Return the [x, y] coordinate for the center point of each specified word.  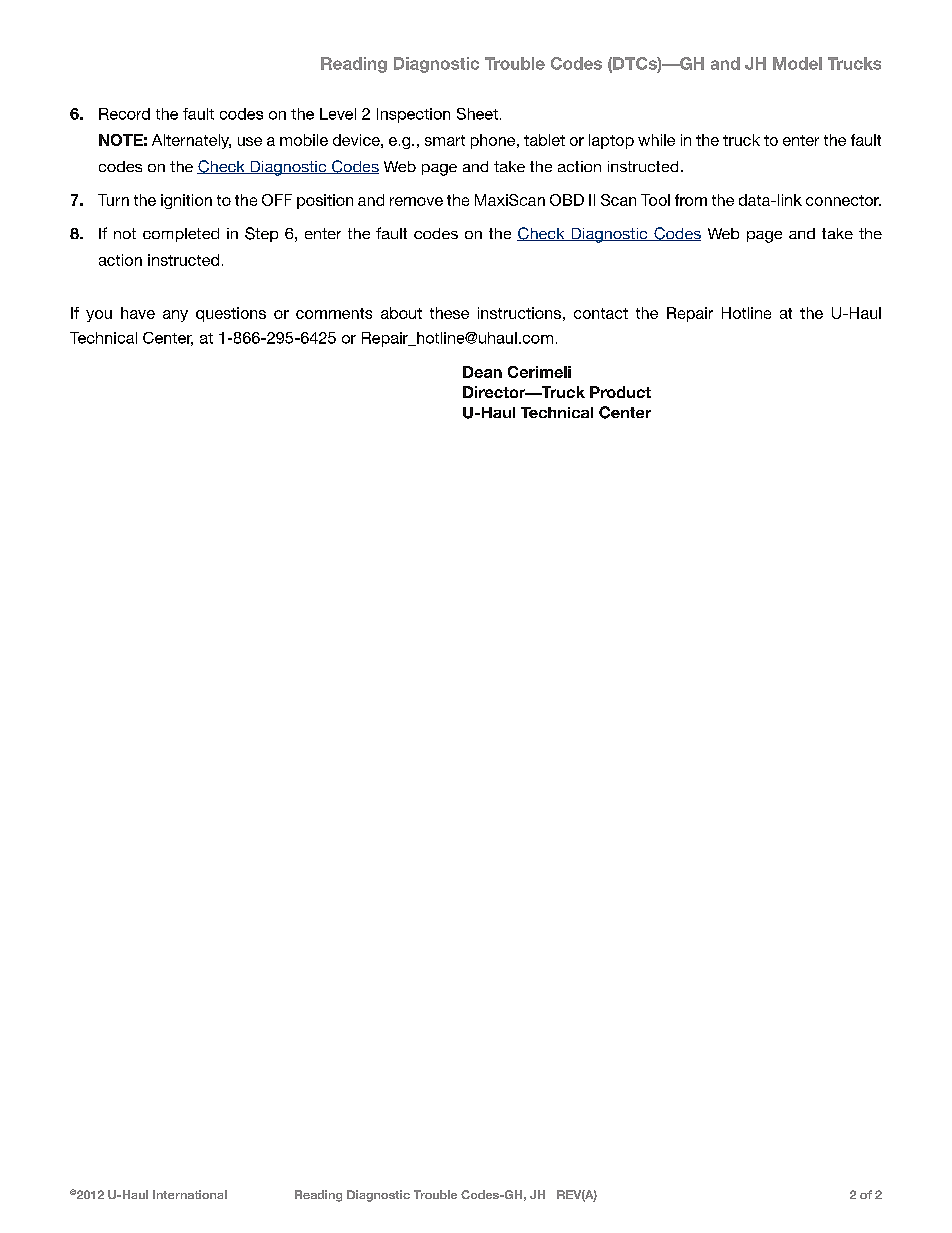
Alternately [191, 141]
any [175, 316]
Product [620, 392]
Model [797, 63]
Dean [482, 372]
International [190, 1194]
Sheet [477, 114]
